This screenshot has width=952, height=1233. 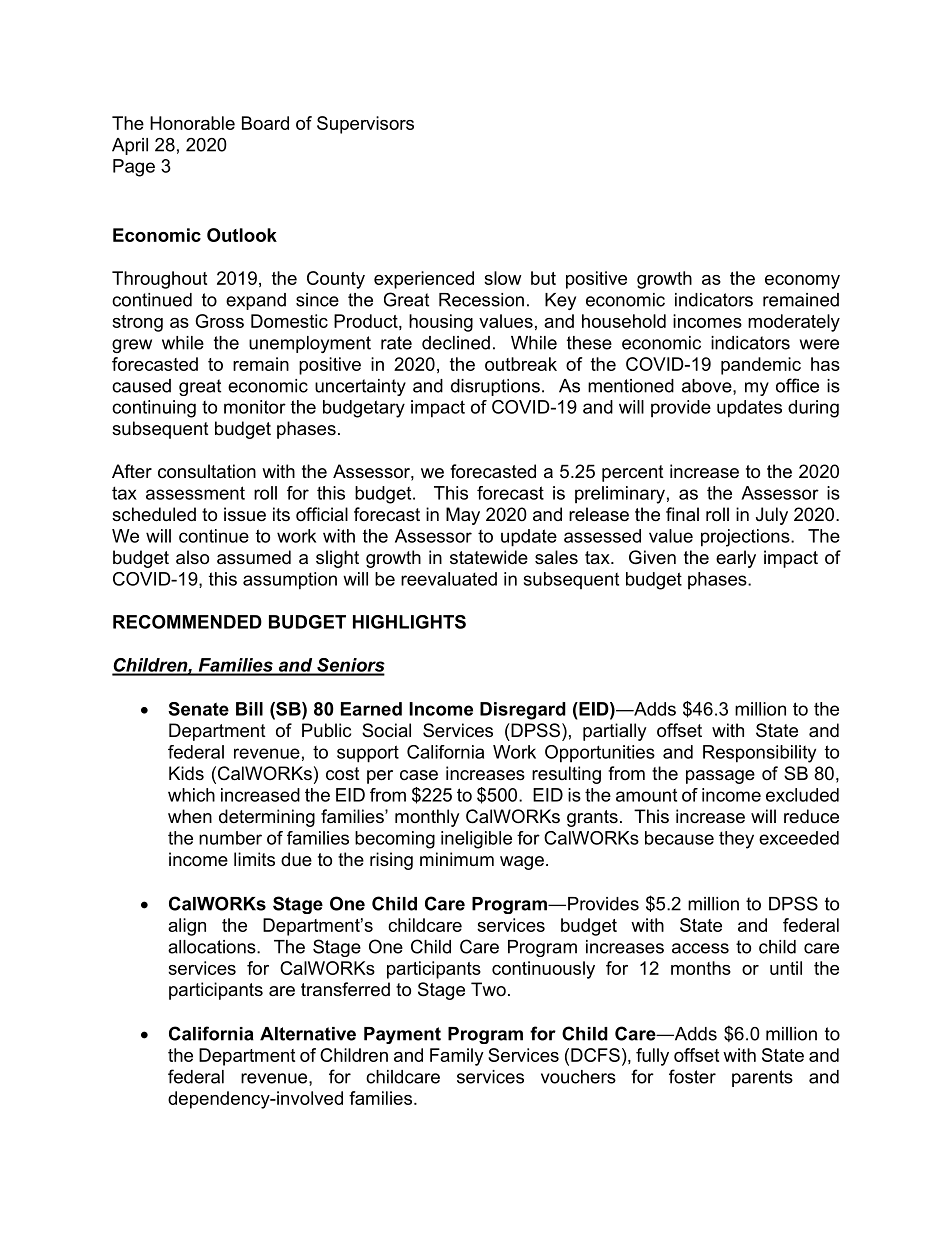 I want to click on parents, so click(x=762, y=1078).
